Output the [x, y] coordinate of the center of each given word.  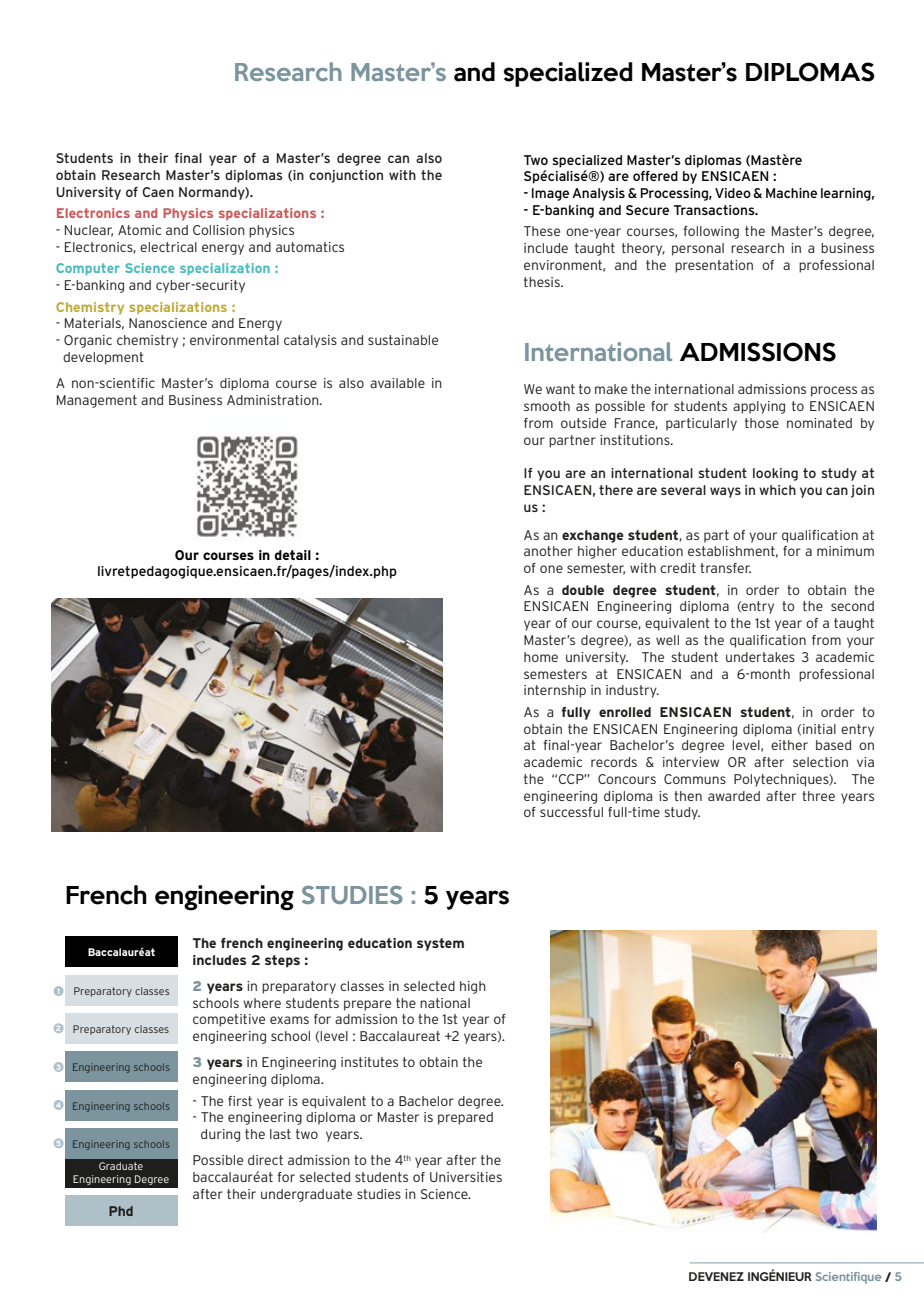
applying [759, 407]
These [542, 231]
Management [97, 401]
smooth [547, 406]
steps [282, 961]
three [818, 796]
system [440, 944]
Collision [219, 230]
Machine [791, 193]
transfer [725, 568]
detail [292, 555]
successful [571, 812]
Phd [121, 1211]
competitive [229, 1020]
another [548, 551]
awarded [734, 796]
